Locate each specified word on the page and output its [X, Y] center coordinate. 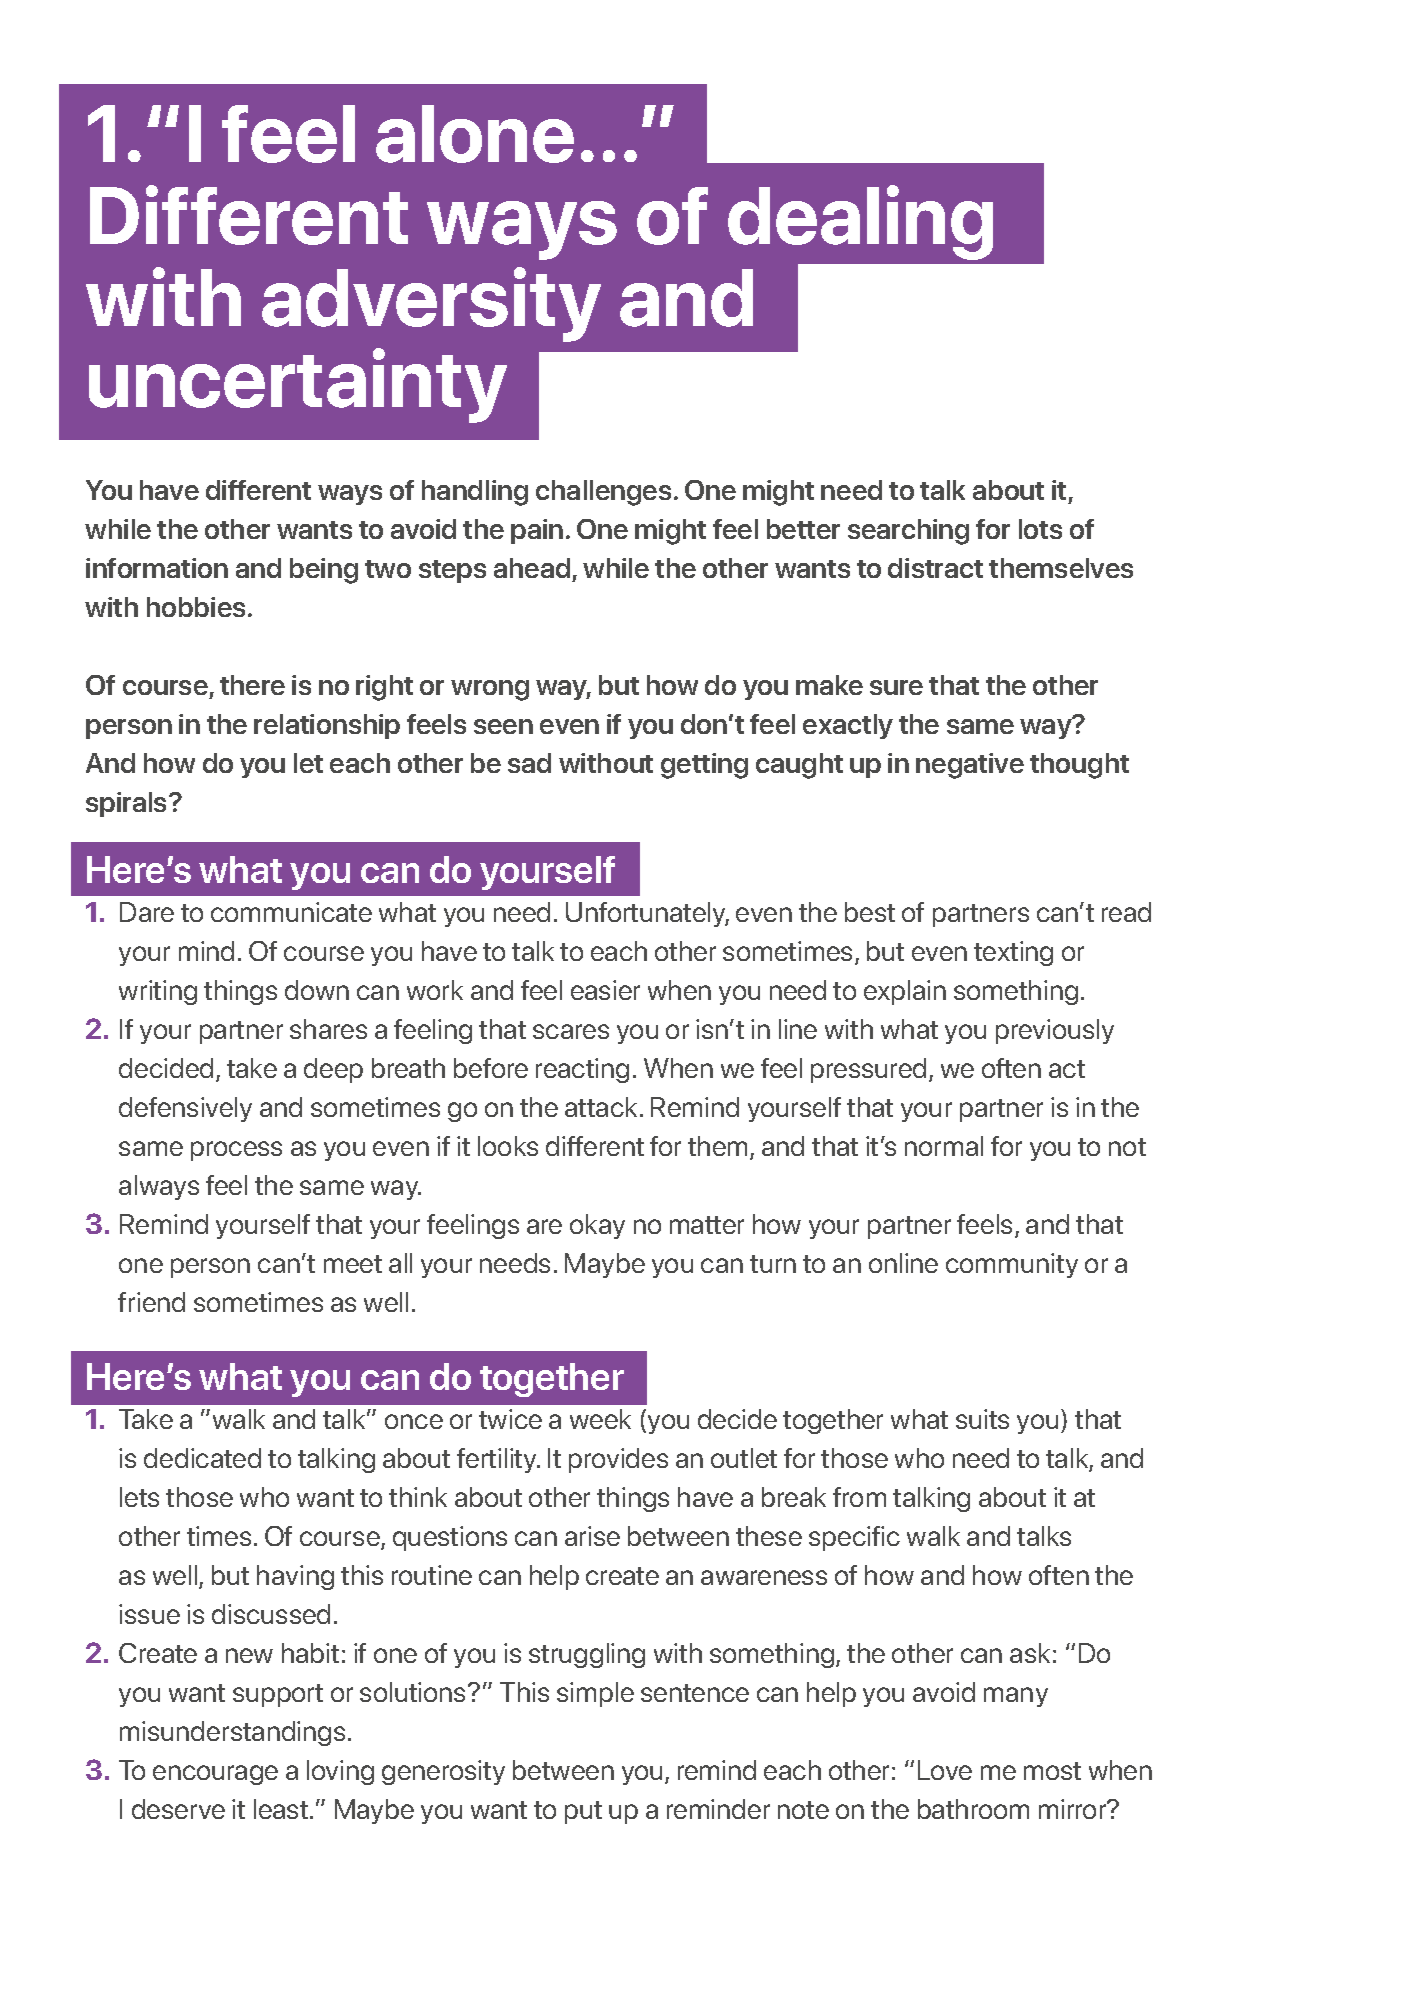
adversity [431, 304]
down [317, 990]
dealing [860, 222]
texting [1013, 953]
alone [475, 134]
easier [605, 990]
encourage [215, 1775]
